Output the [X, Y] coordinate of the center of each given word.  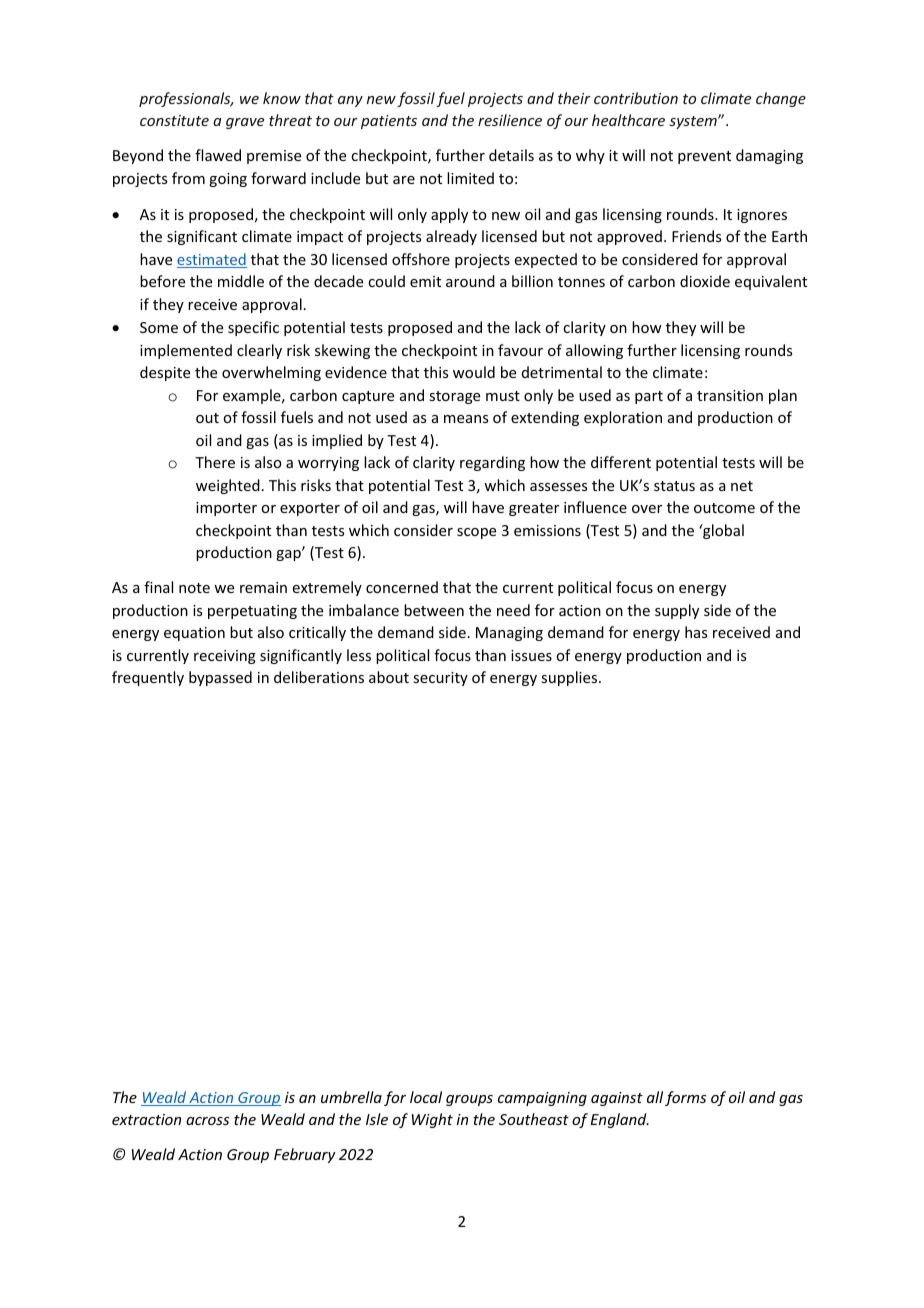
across [207, 1121]
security [440, 679]
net [742, 486]
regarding [492, 463]
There [215, 462]
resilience [510, 120]
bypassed [220, 678]
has [696, 632]
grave [245, 123]
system [694, 122]
